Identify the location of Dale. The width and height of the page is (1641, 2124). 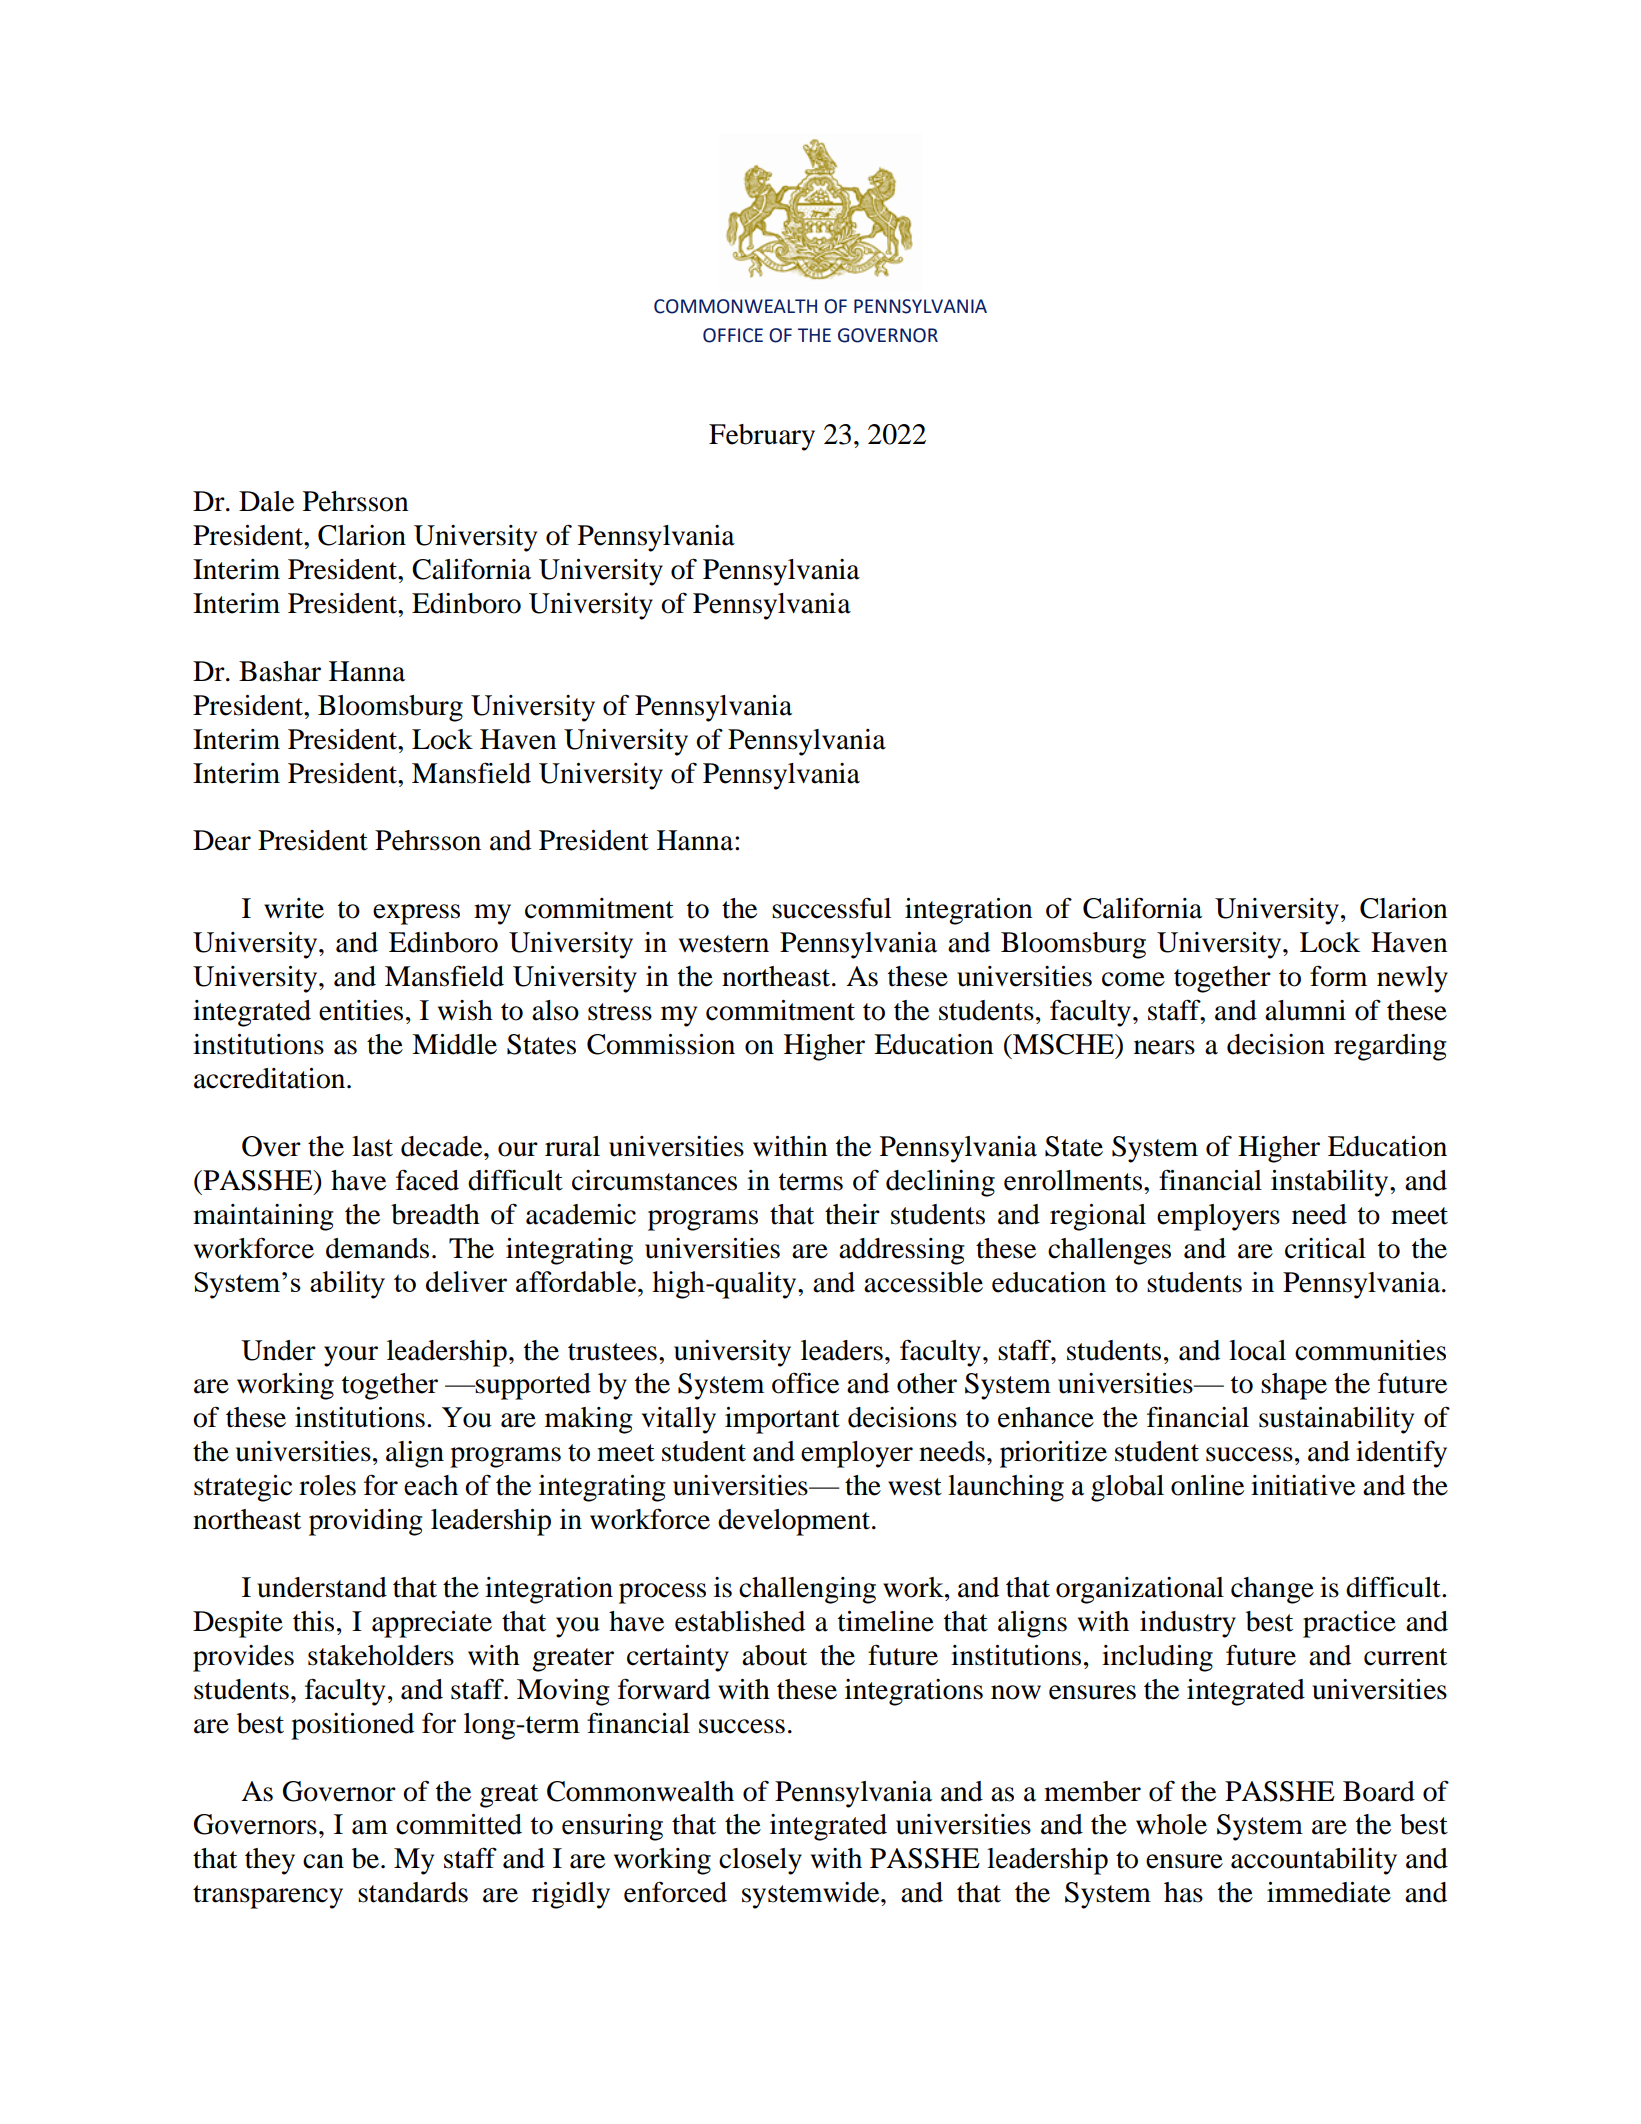
(266, 501).
